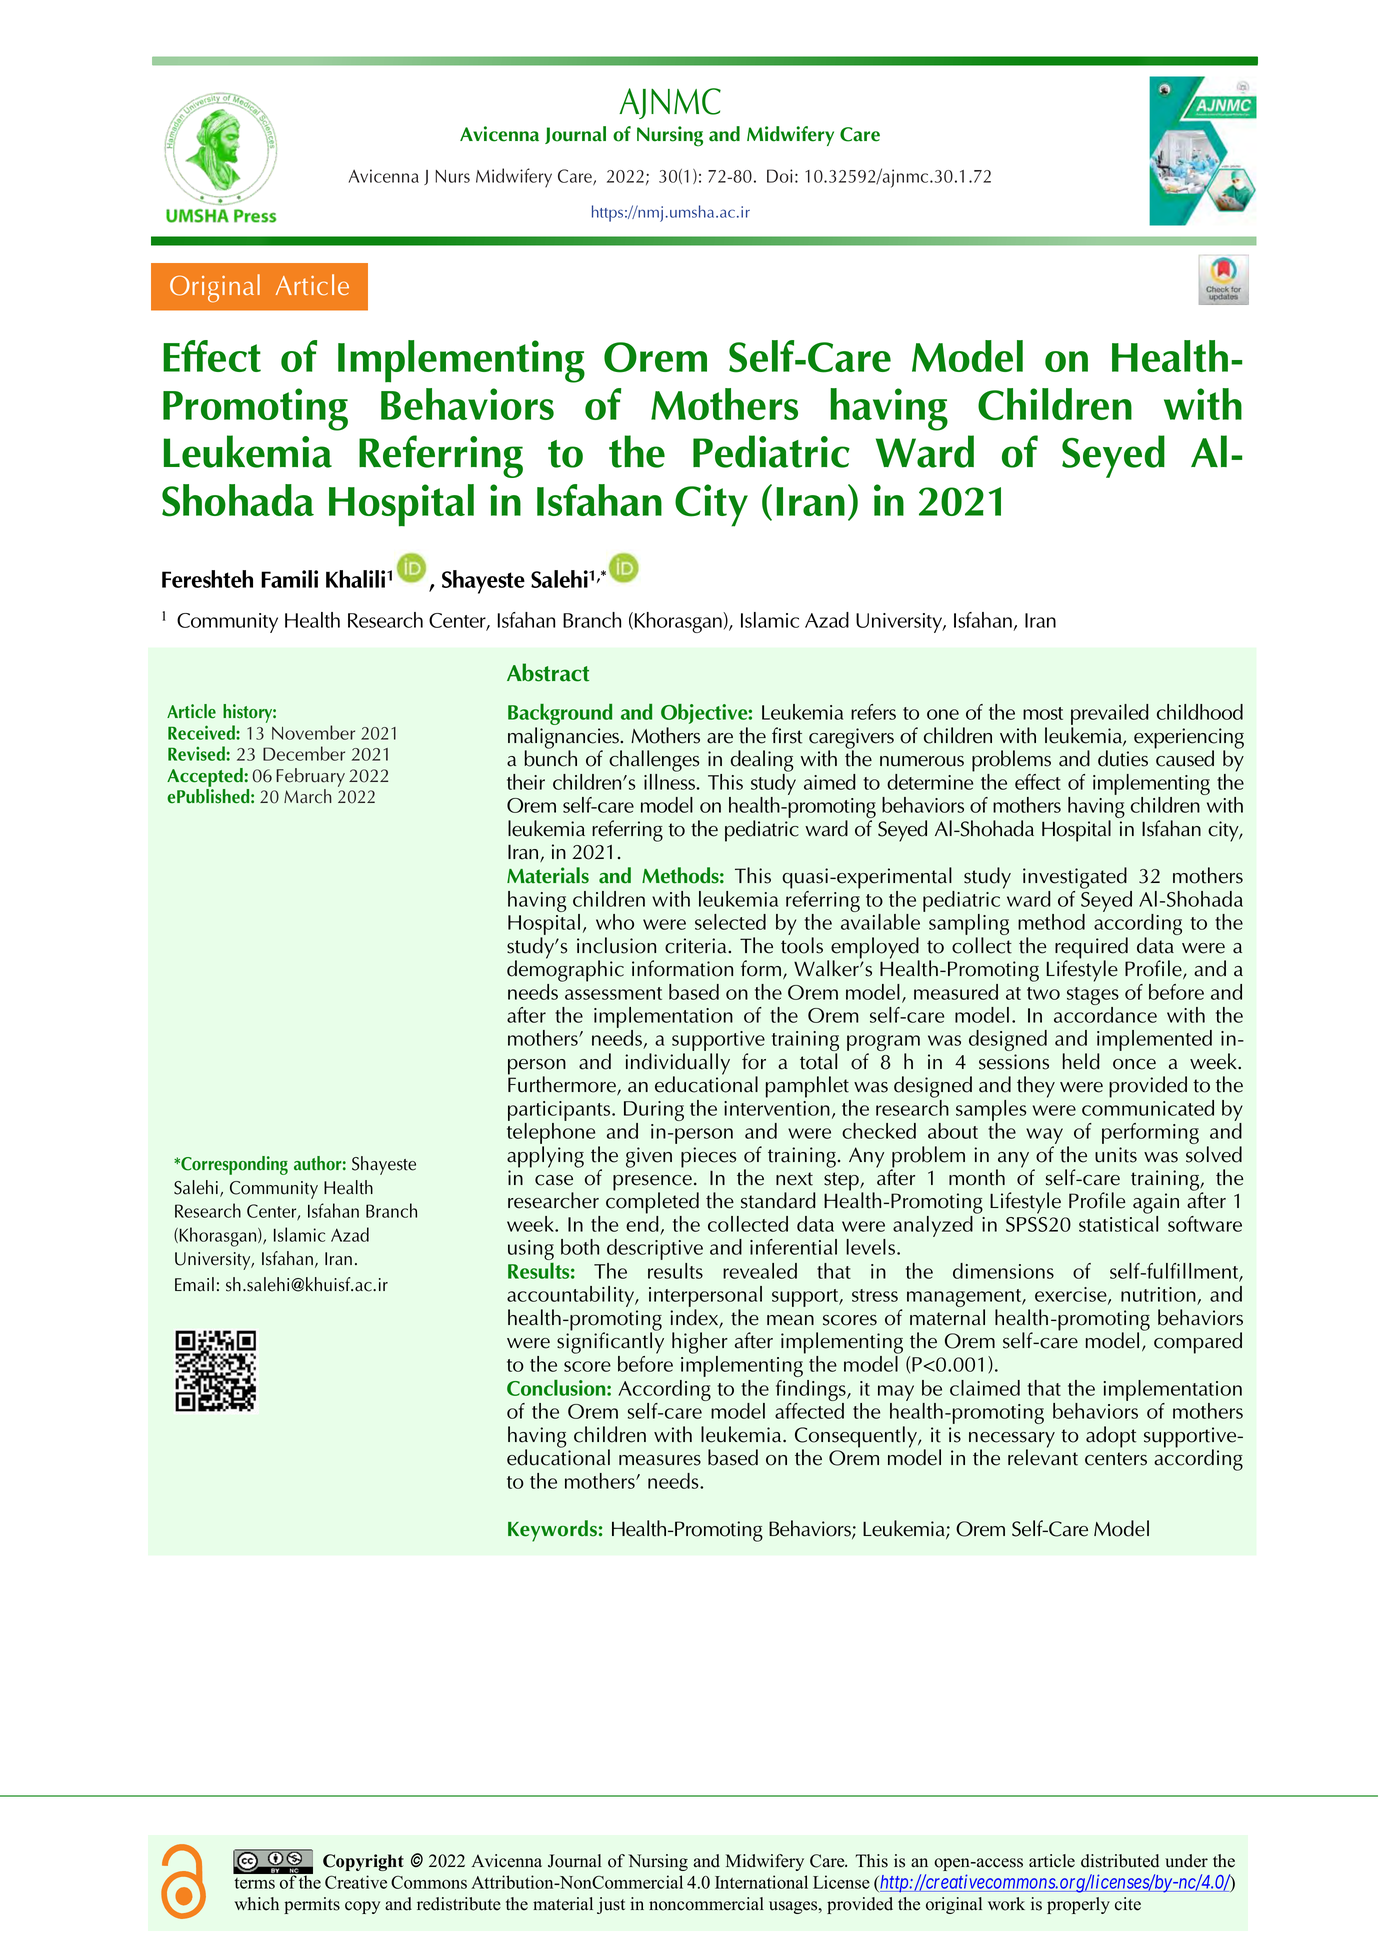  I want to click on distributed, so click(1120, 1861).
